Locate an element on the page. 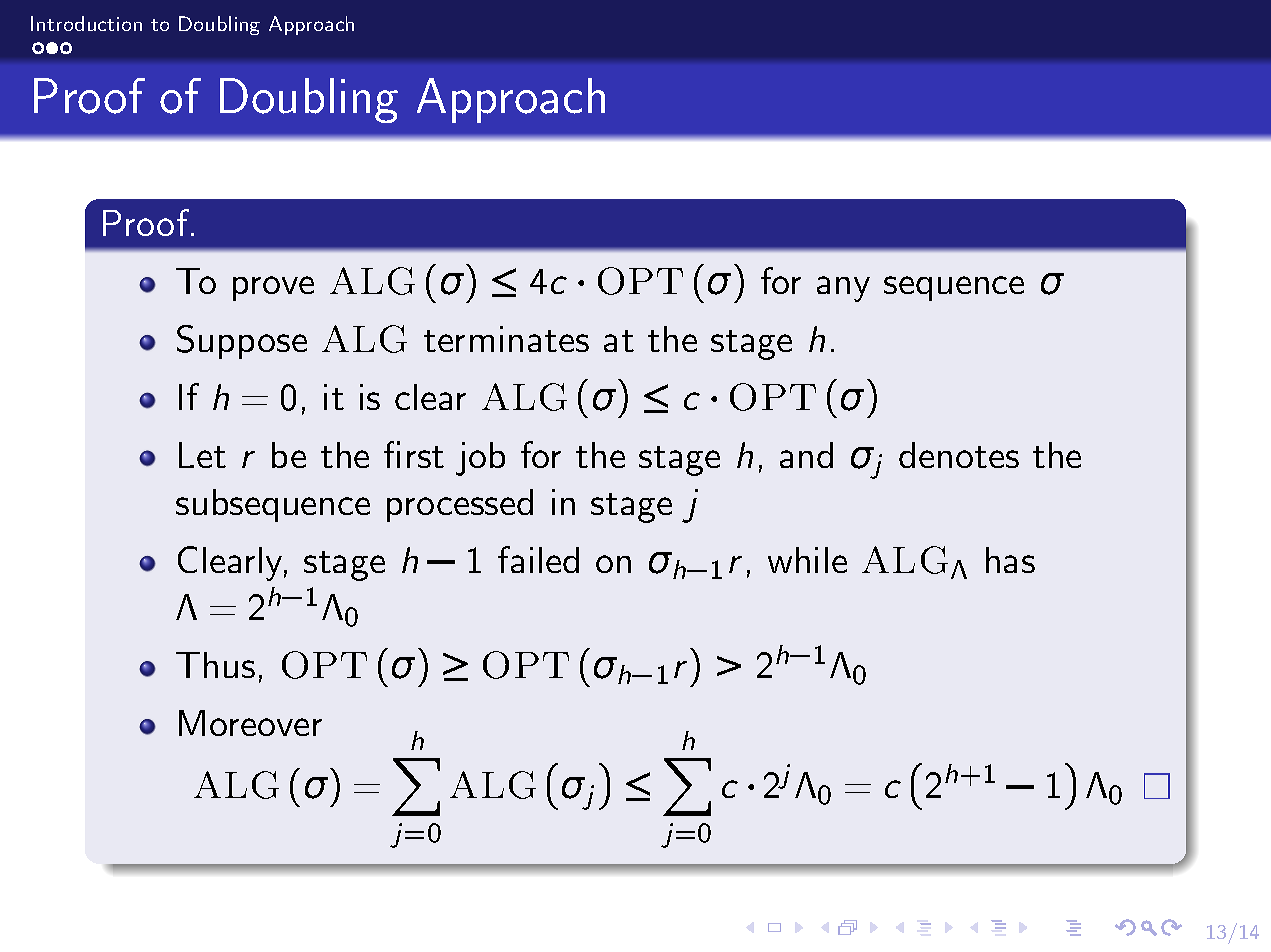  denotes is located at coordinates (959, 455).
